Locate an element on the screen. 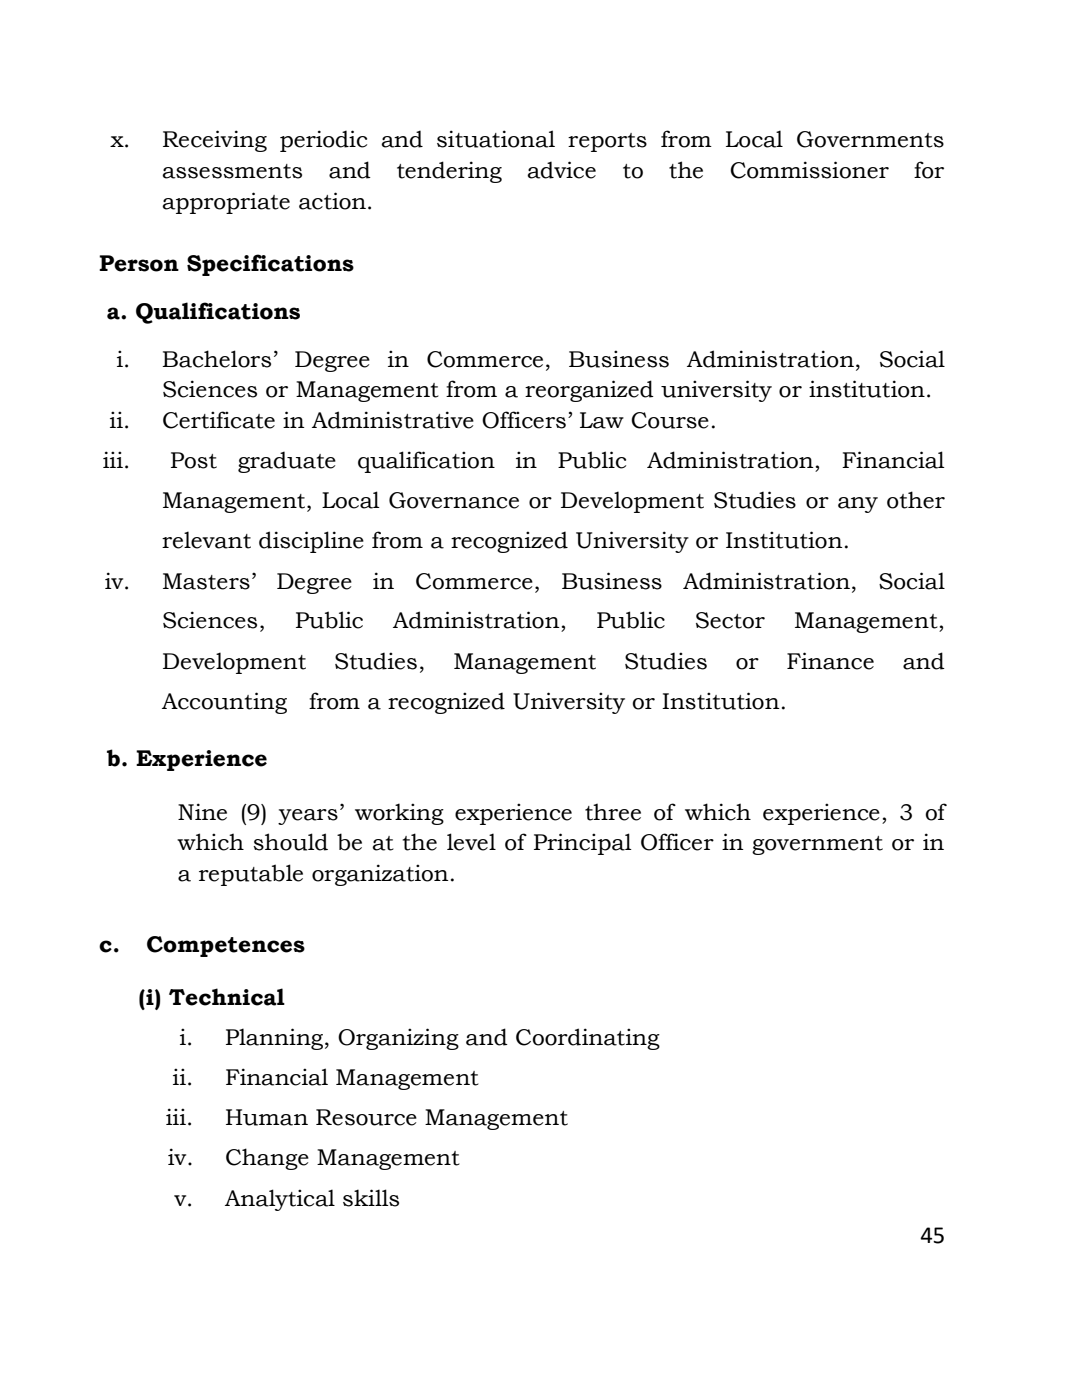 Image resolution: width=1071 pixels, height=1386 pixels. Change is located at coordinates (267, 1159).
